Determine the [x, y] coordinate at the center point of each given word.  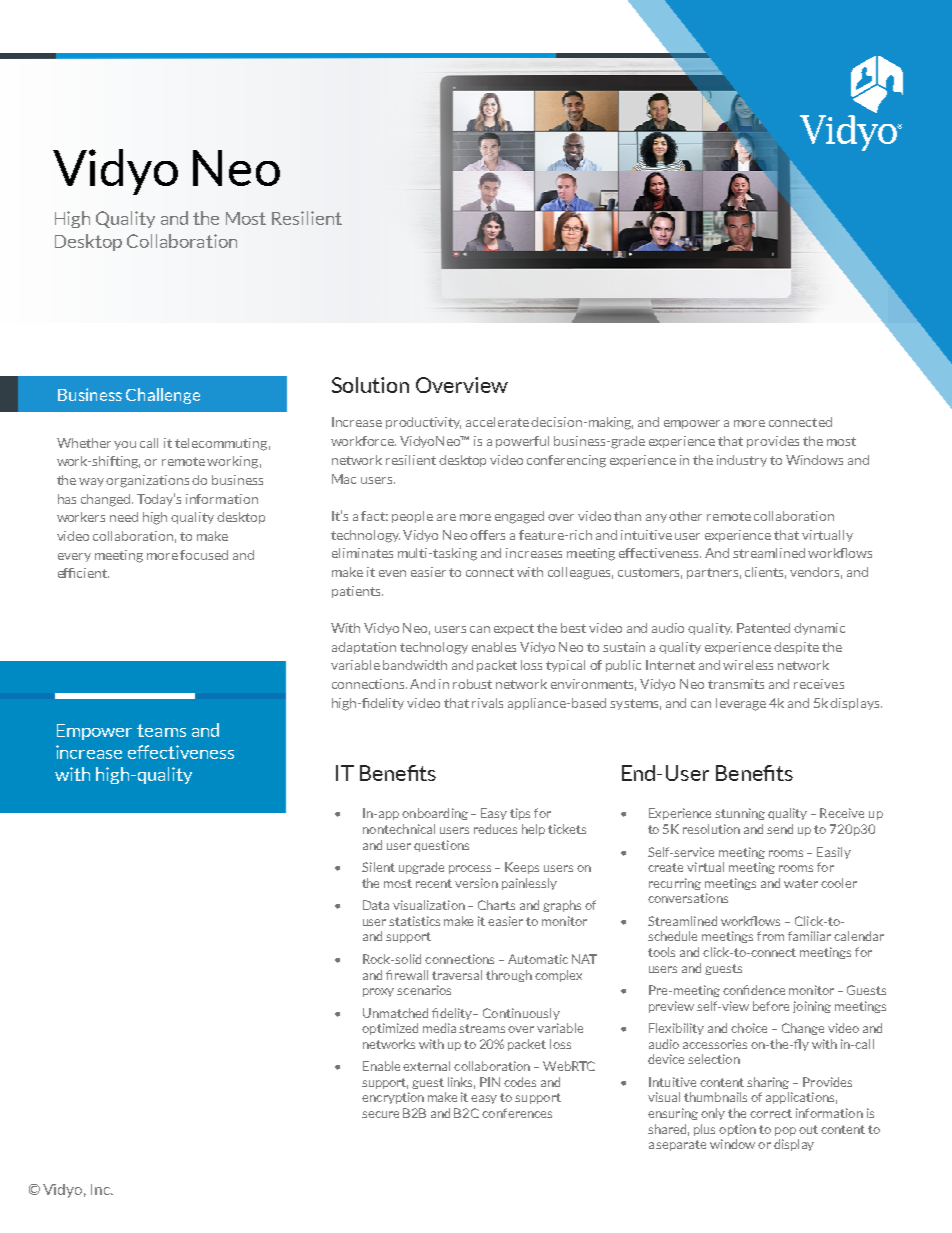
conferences [517, 1113]
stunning [740, 814]
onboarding [435, 814]
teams [161, 730]
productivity [423, 423]
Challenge [163, 396]
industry [742, 461]
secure [380, 1114]
